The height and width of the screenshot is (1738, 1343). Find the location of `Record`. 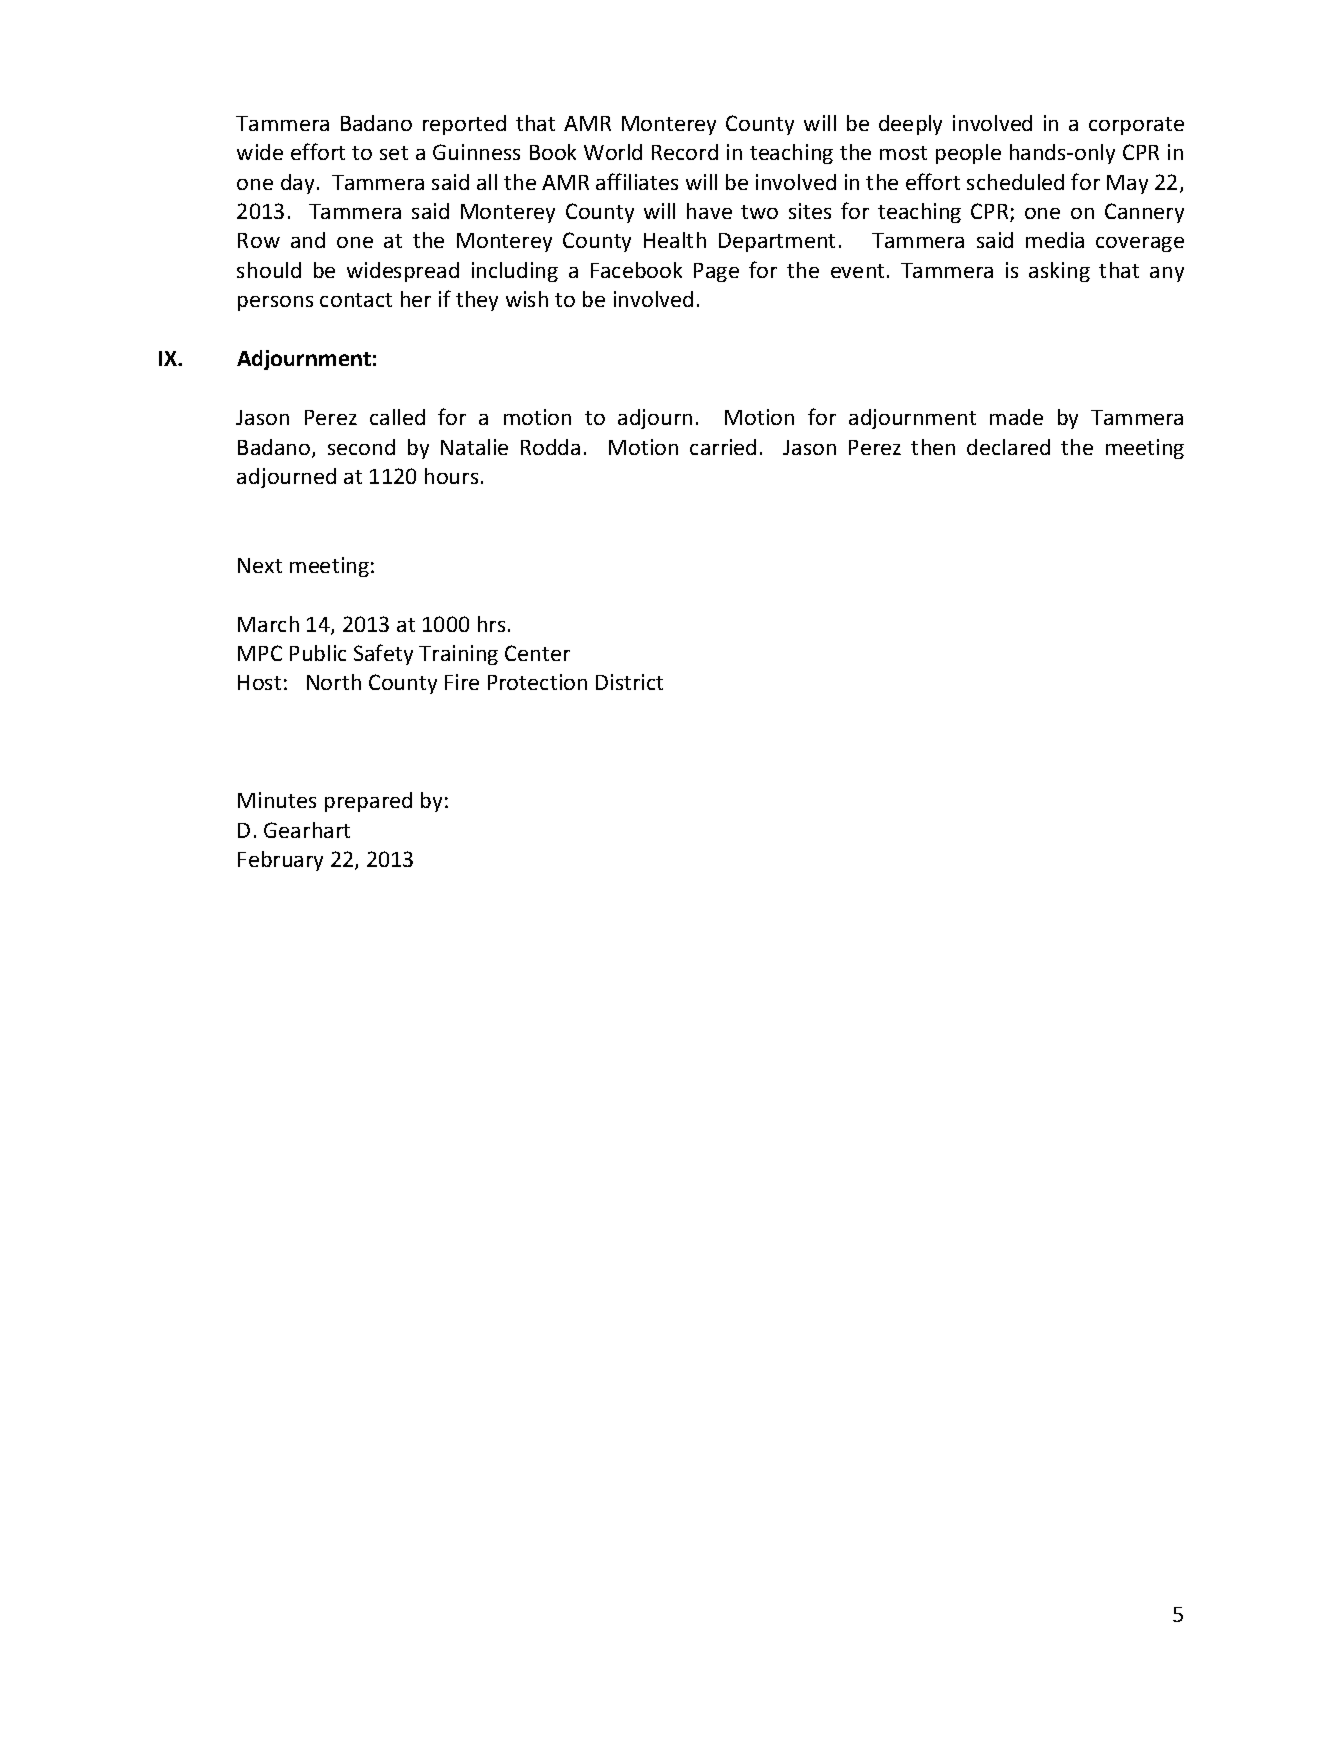

Record is located at coordinates (685, 152).
